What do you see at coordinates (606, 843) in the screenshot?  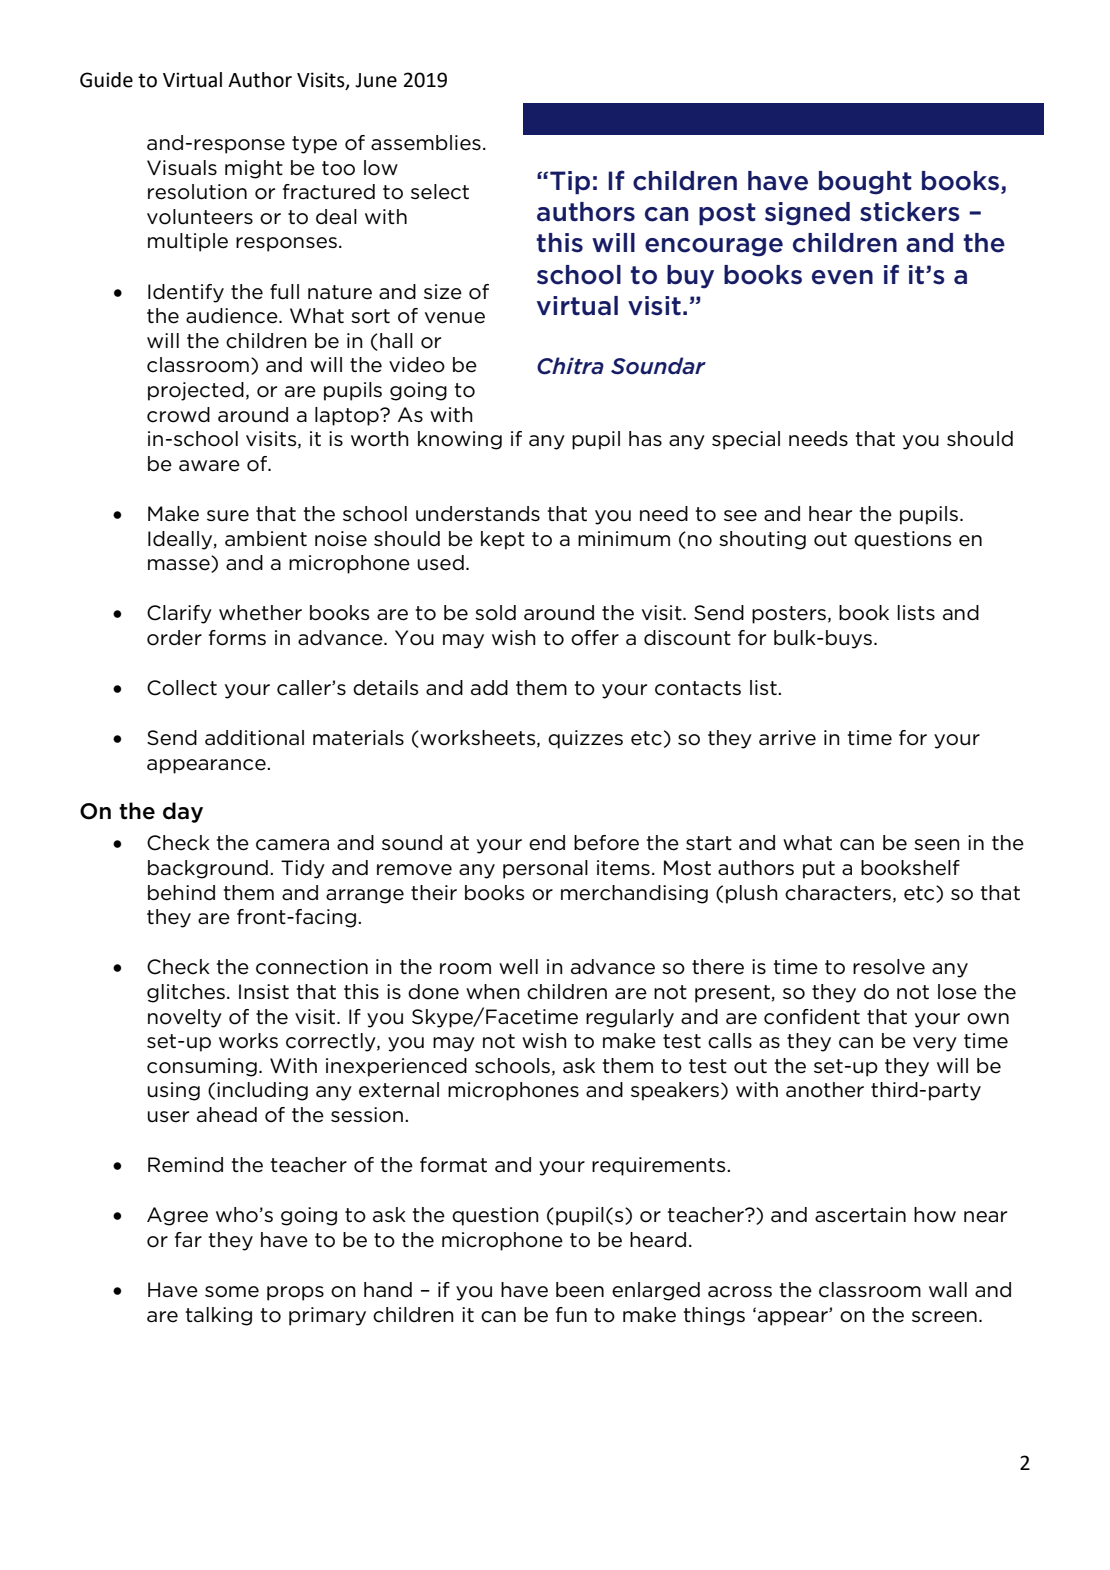 I see `before` at bounding box center [606, 843].
